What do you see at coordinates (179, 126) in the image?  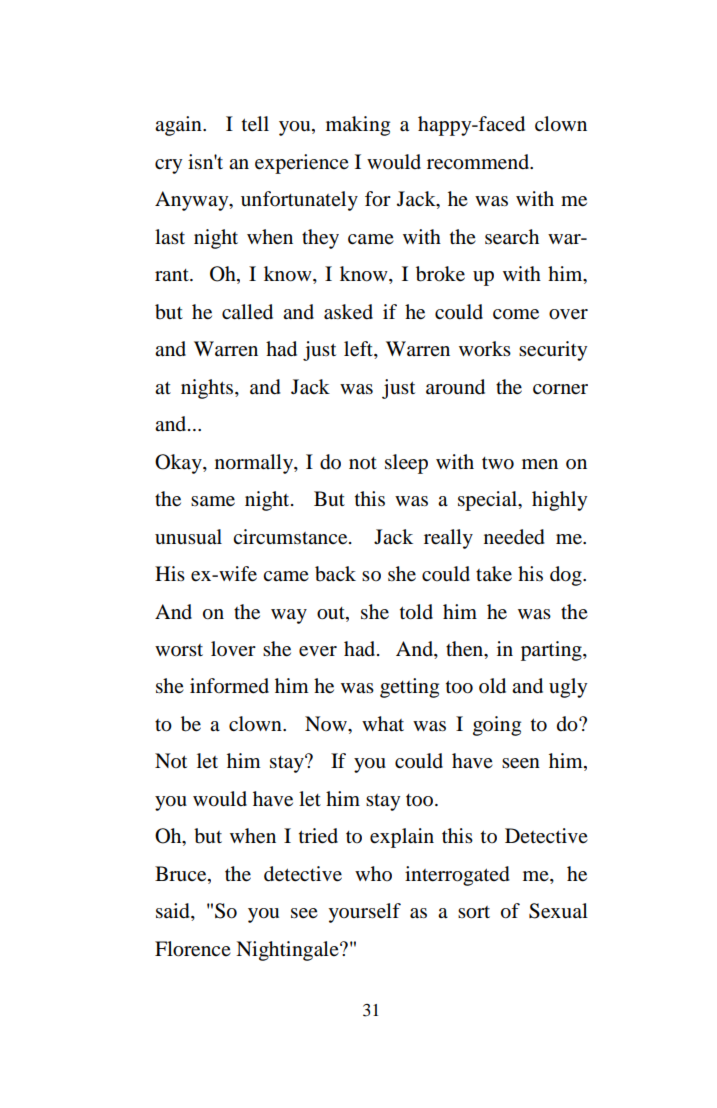 I see `again` at bounding box center [179, 126].
